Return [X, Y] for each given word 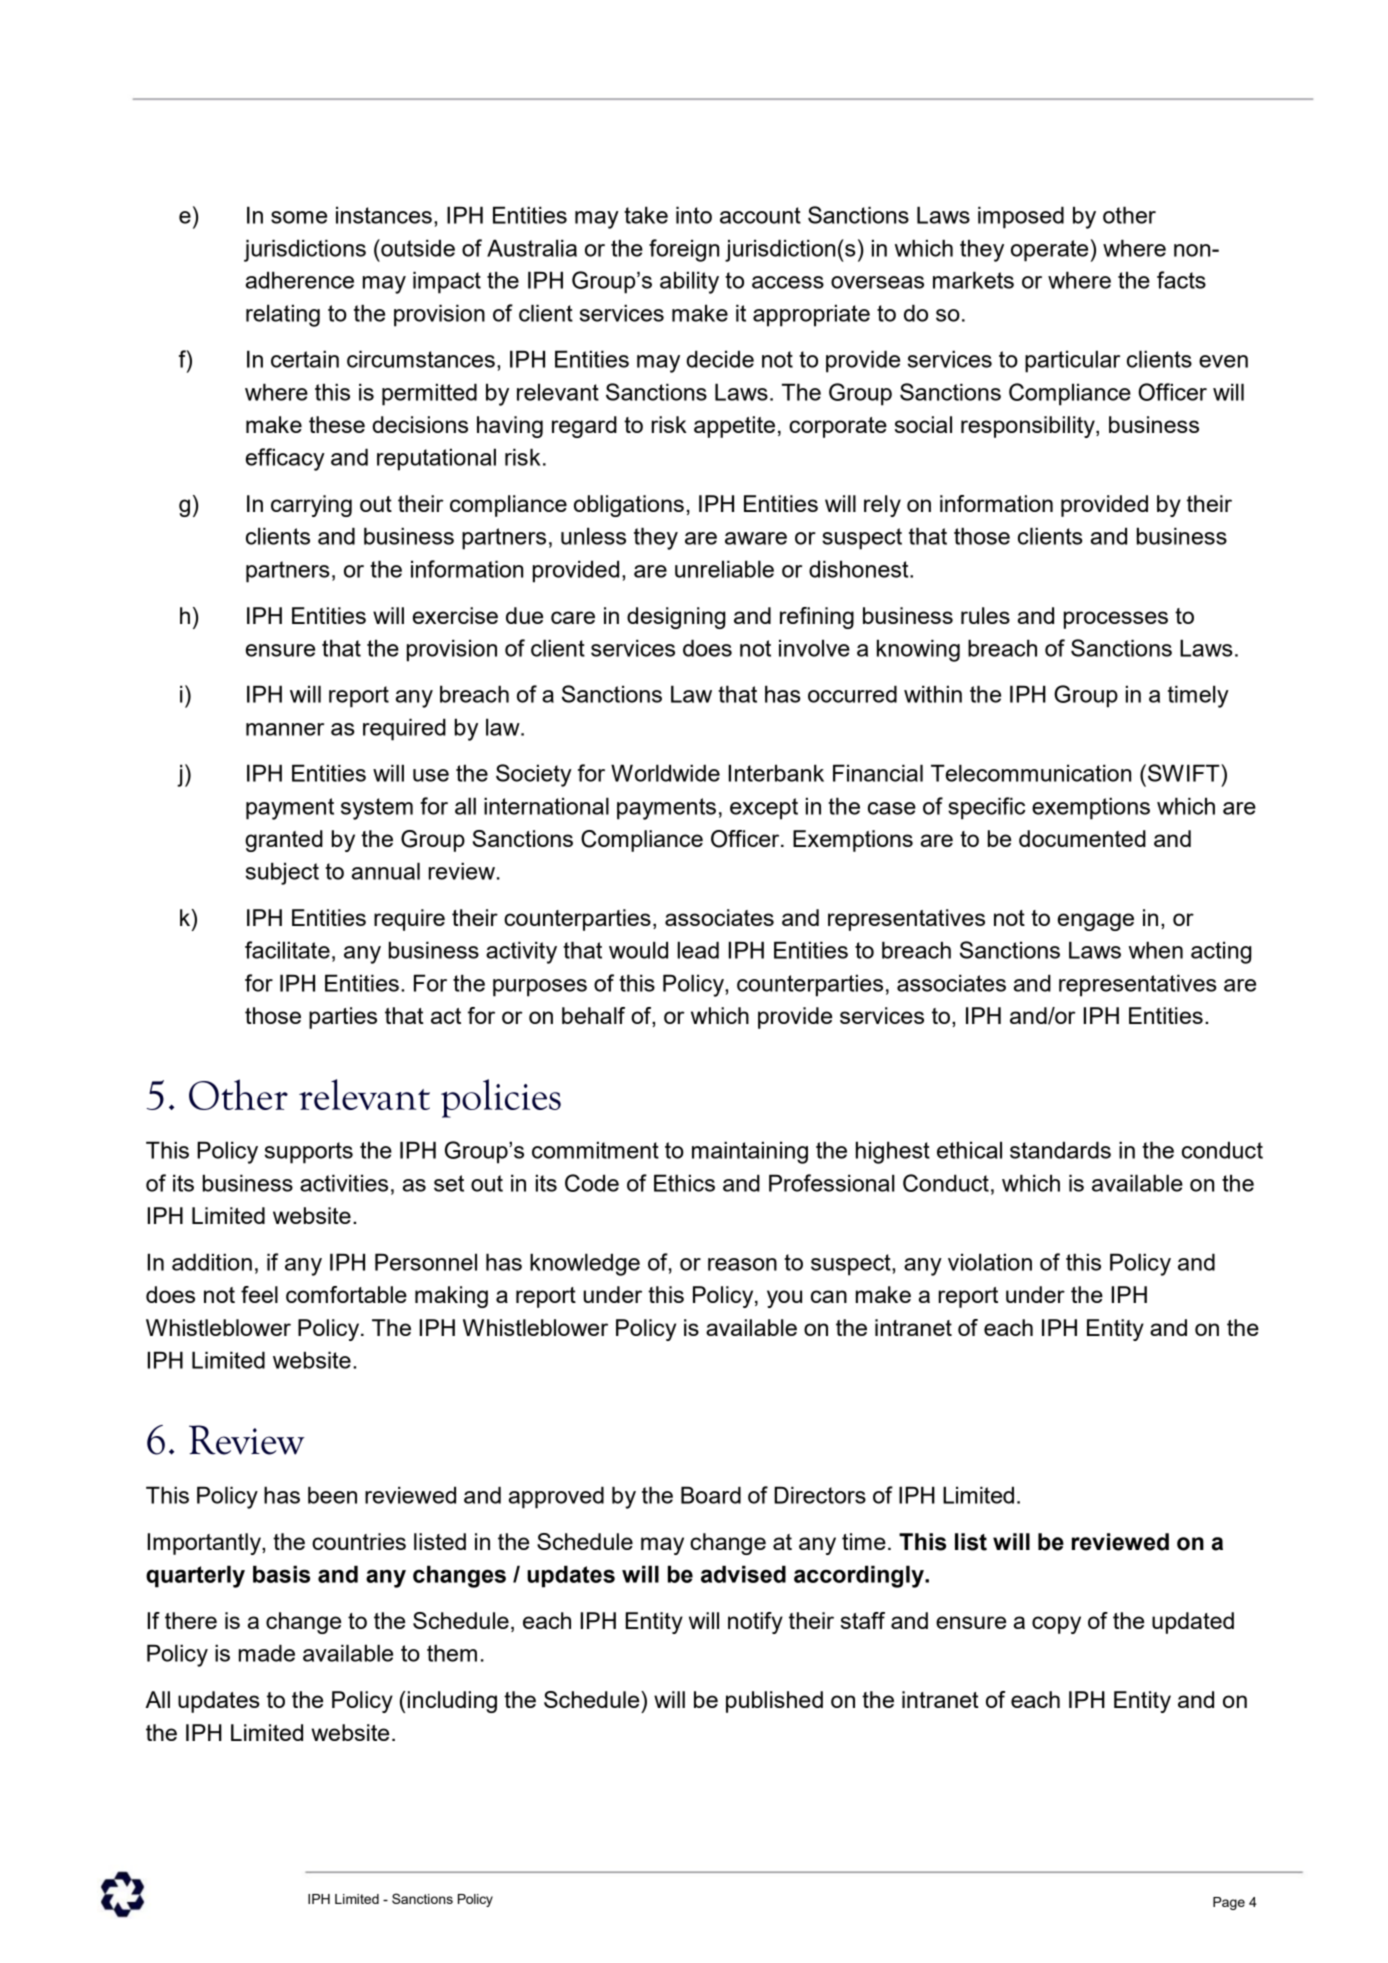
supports [309, 1153]
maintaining [750, 1152]
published [774, 1702]
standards [1060, 1150]
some [299, 217]
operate [1049, 251]
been [332, 1495]
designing [676, 618]
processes [1116, 620]
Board [711, 1495]
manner [285, 729]
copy [1056, 1625]
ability [689, 282]
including [452, 1702]
